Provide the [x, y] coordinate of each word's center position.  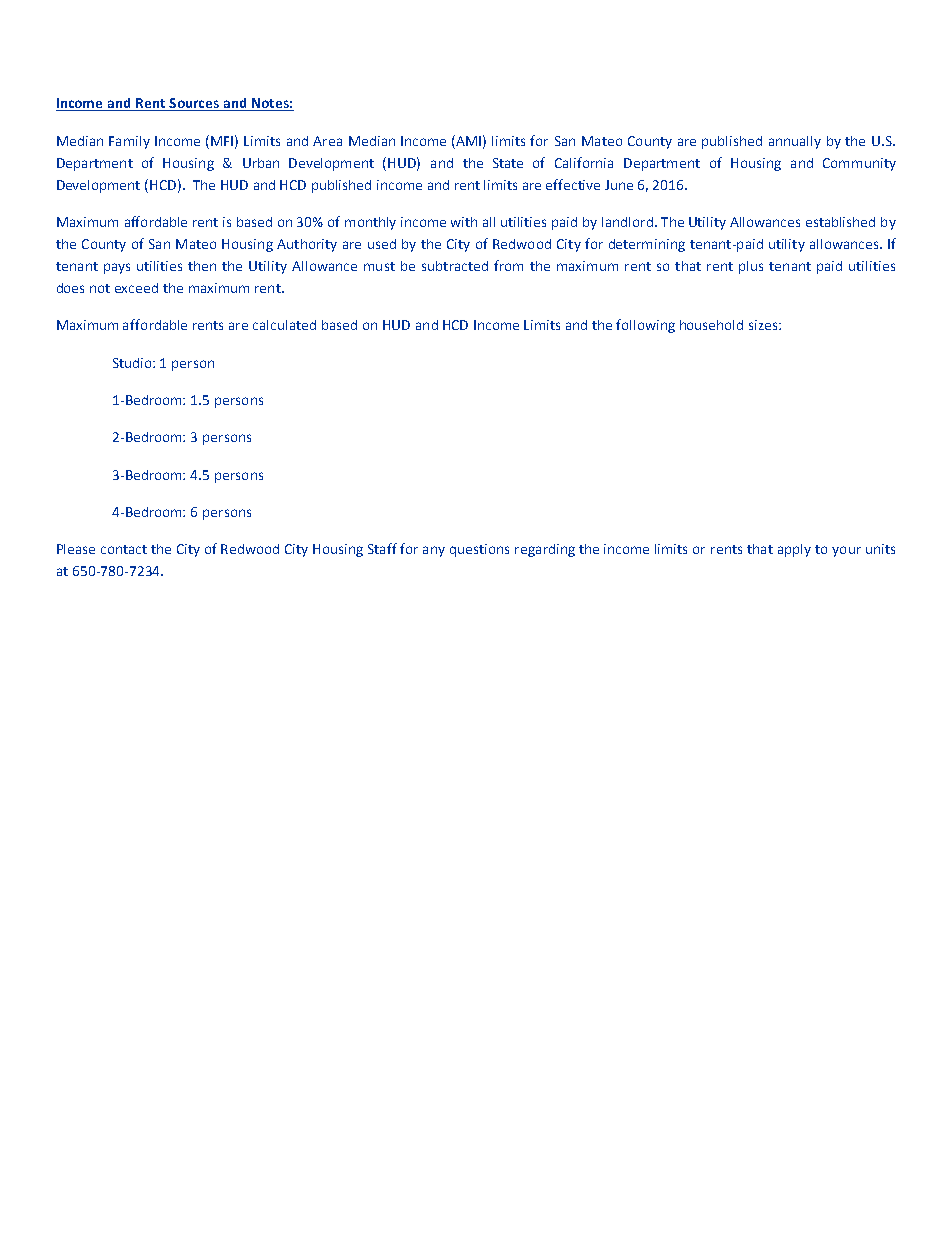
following [645, 326]
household [711, 325]
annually [795, 142]
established [840, 222]
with [464, 222]
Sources [194, 104]
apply [794, 550]
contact [124, 549]
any [434, 551]
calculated [284, 325]
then [202, 266]
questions [479, 550]
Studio [133, 363]
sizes [764, 325]
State [508, 163]
